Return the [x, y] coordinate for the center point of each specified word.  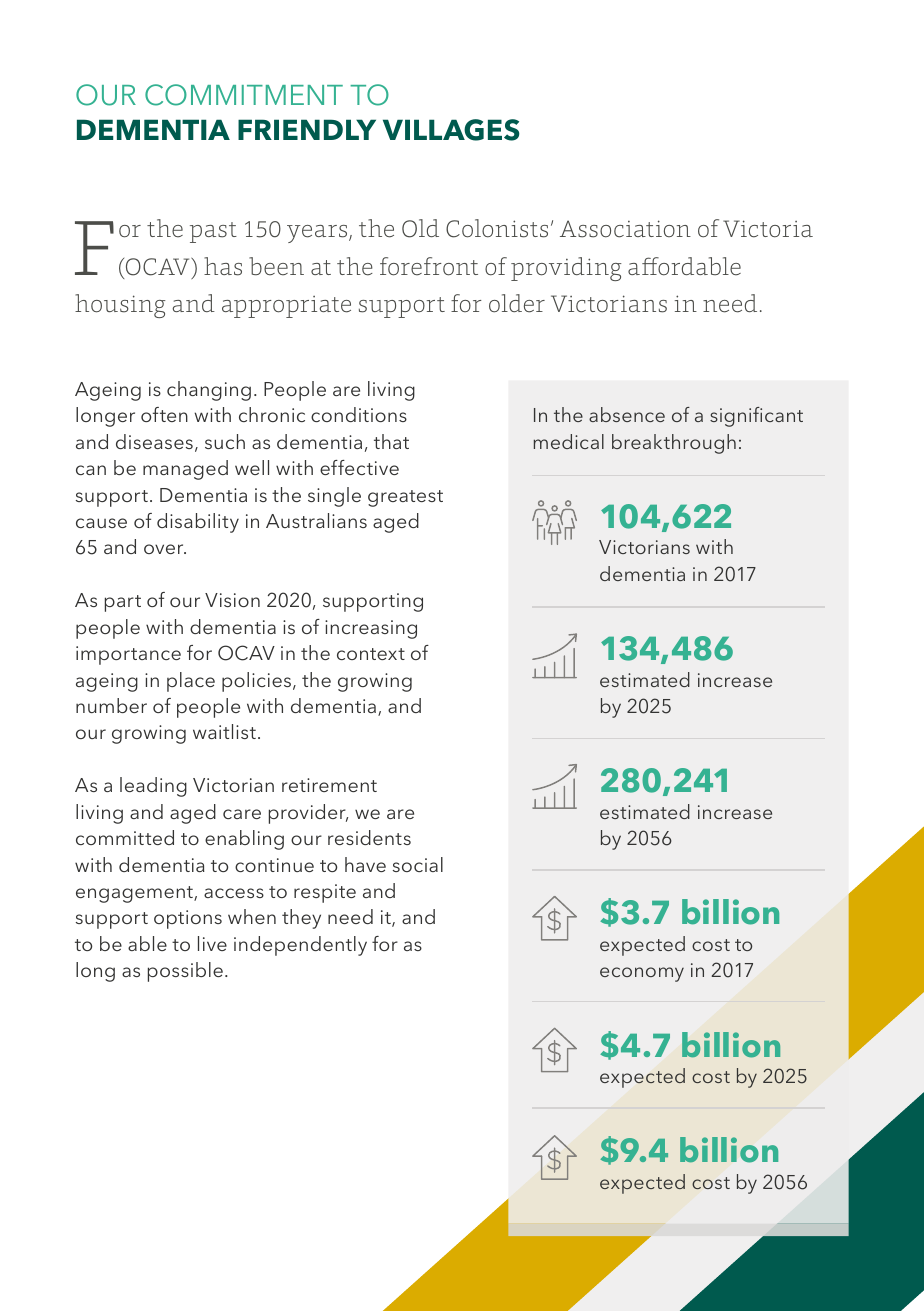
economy [642, 974]
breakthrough [674, 444]
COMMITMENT [244, 95]
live [212, 943]
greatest [405, 498]
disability [198, 523]
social [418, 864]
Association [625, 229]
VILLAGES [451, 130]
